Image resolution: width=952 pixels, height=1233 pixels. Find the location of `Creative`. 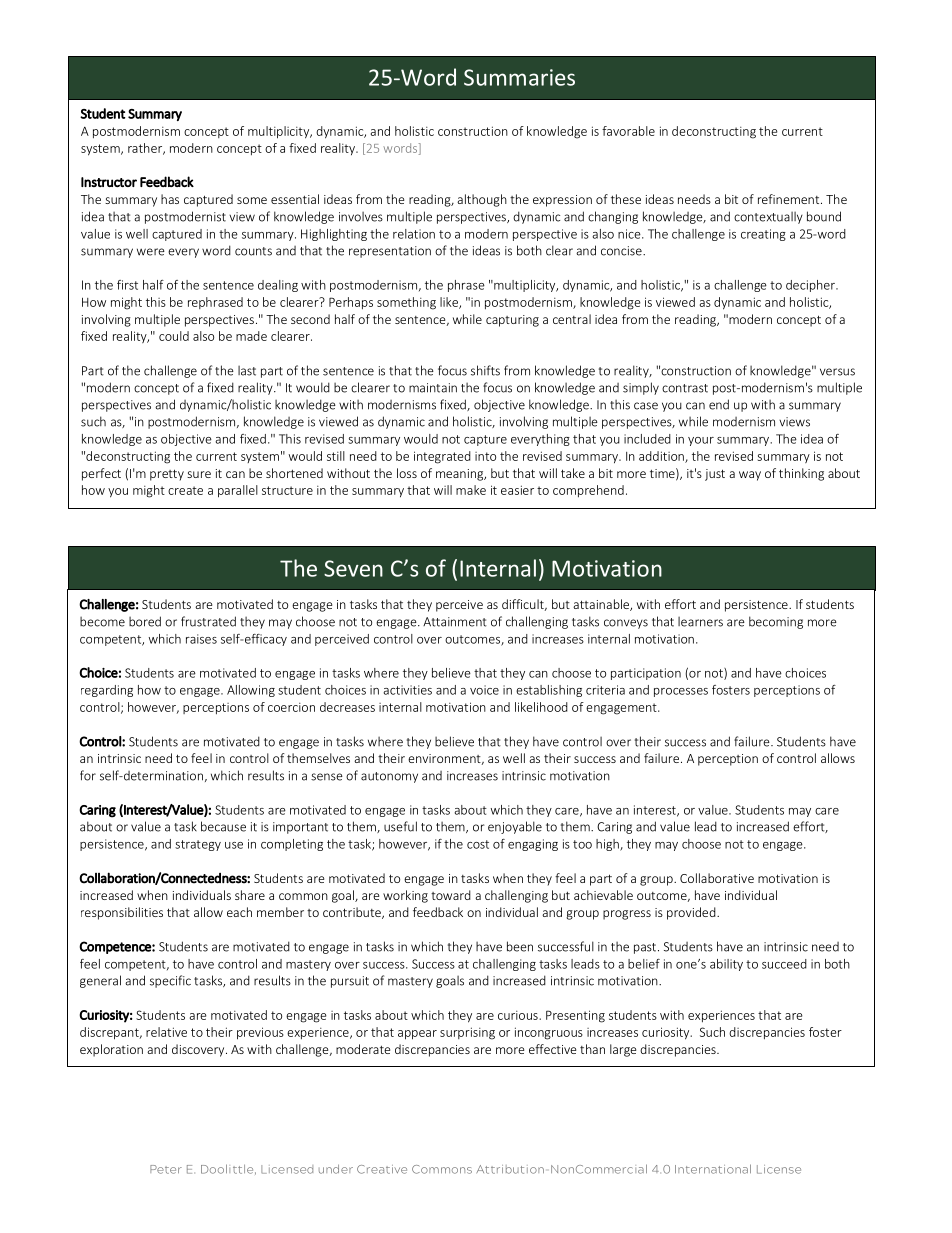

Creative is located at coordinates (382, 1169).
